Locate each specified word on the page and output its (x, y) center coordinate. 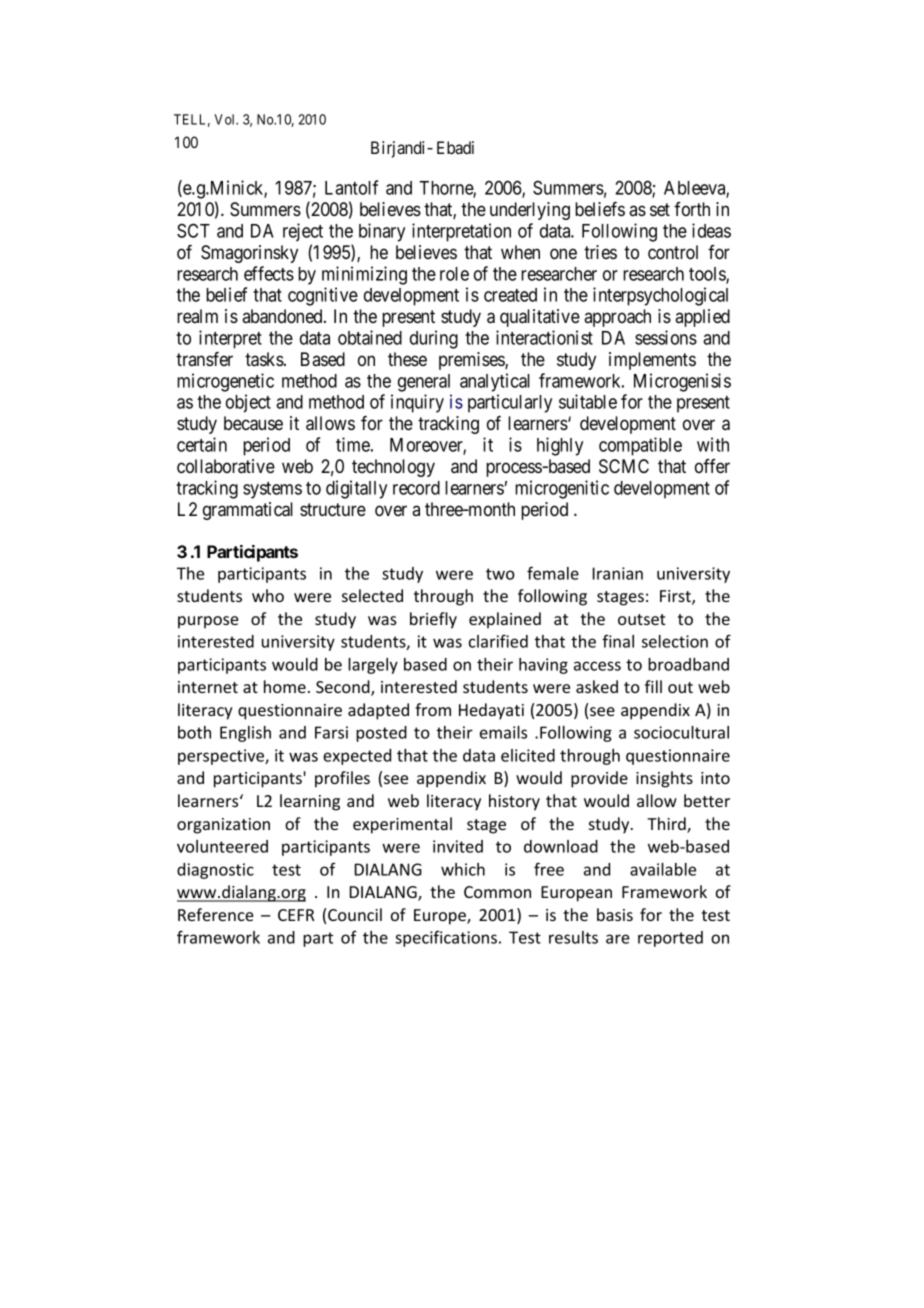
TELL (192, 120)
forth (692, 209)
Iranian (618, 573)
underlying (530, 211)
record (416, 488)
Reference (216, 914)
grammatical (248, 511)
